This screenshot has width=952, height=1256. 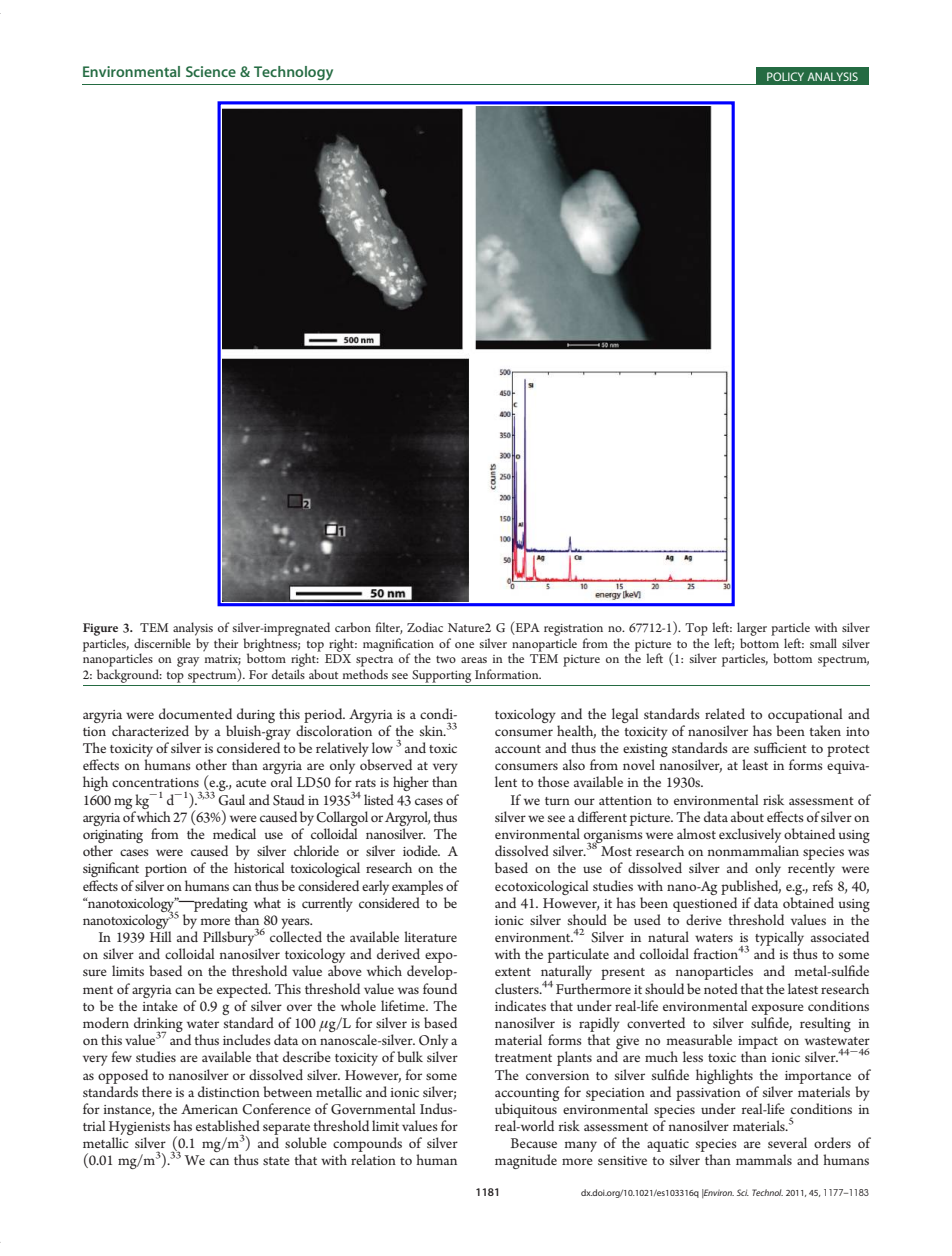 What do you see at coordinates (752, 629) in the screenshot?
I see `larger` at bounding box center [752, 629].
